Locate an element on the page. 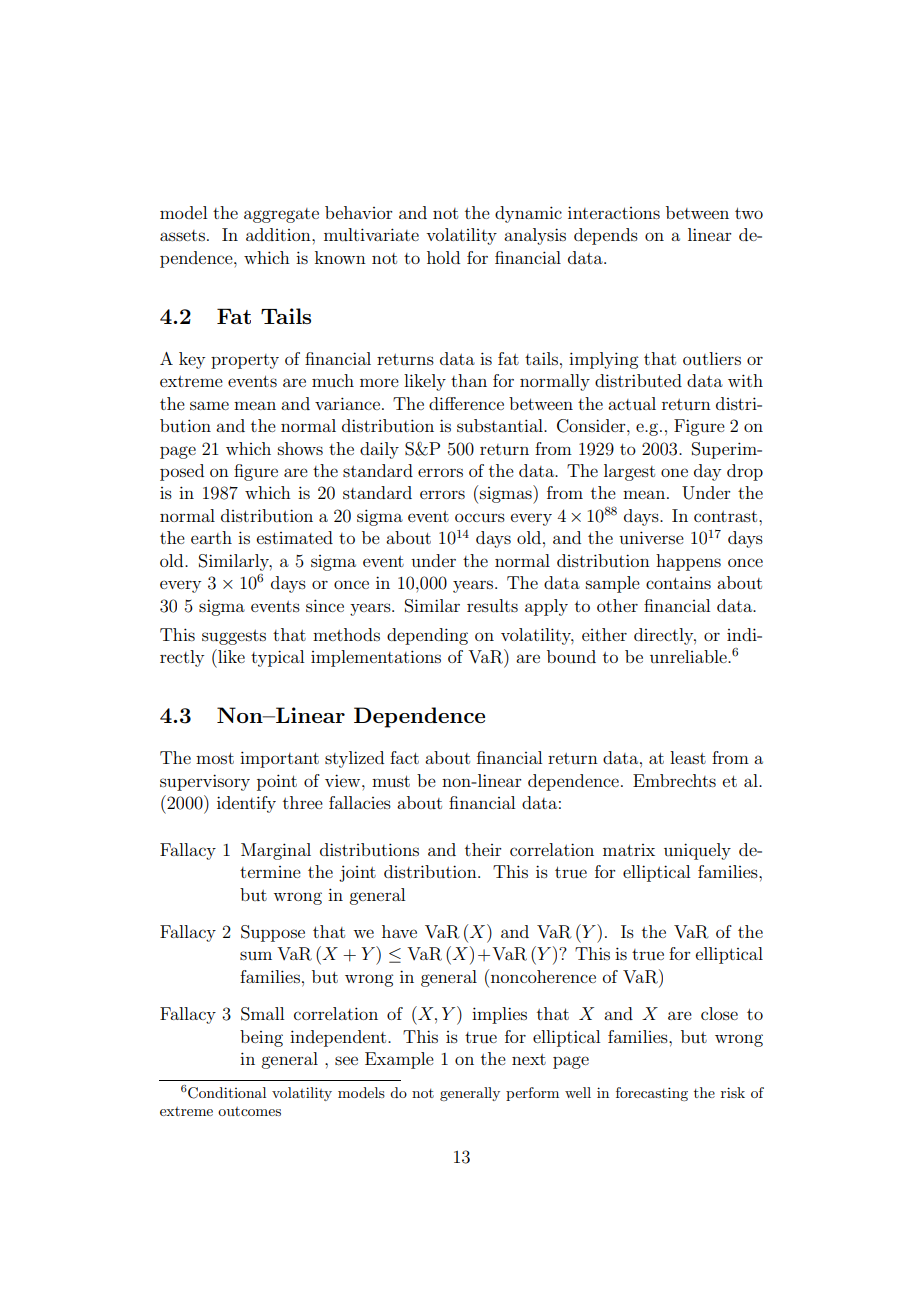  addition is located at coordinates (279, 234).
